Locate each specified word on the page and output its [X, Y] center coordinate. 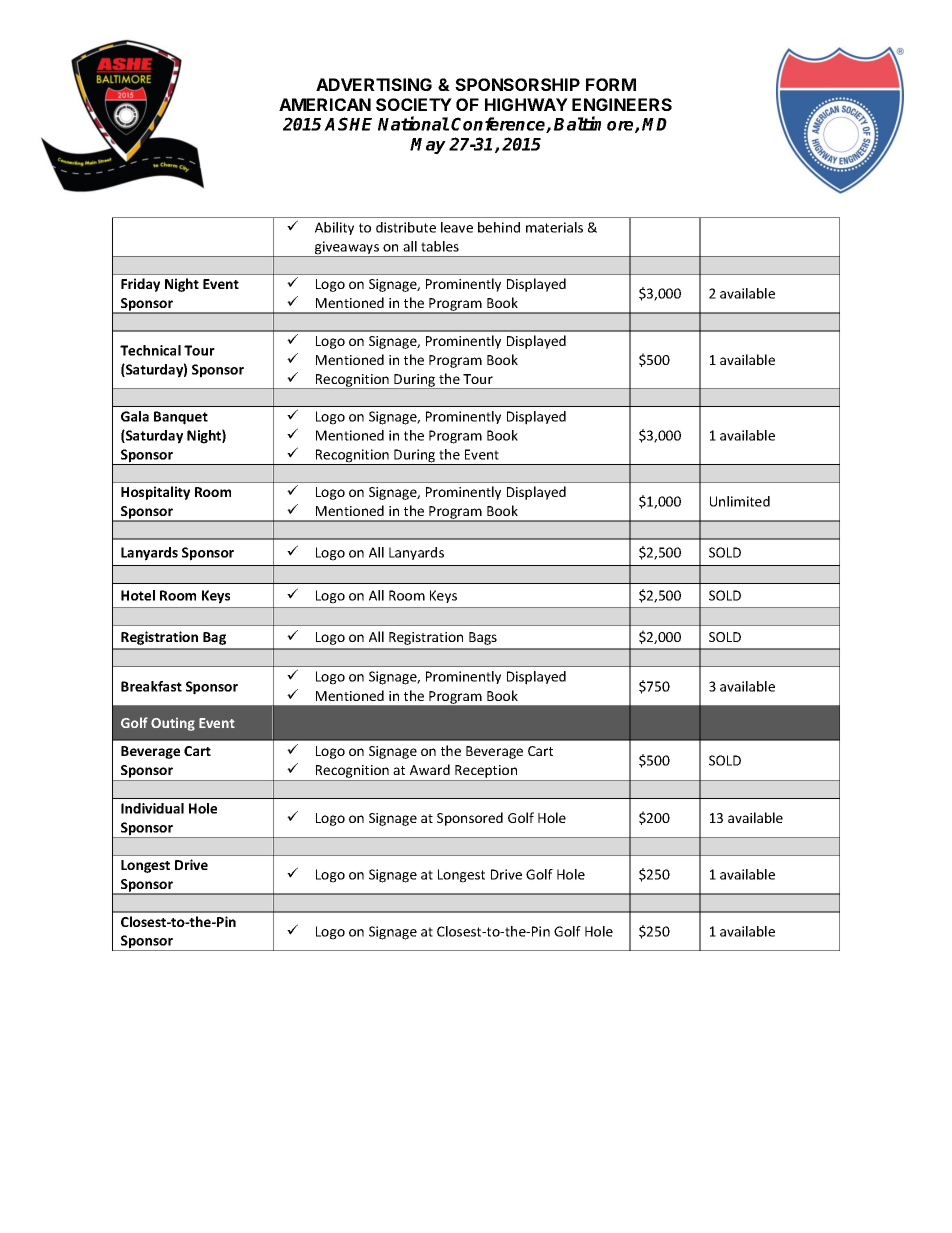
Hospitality [155, 493]
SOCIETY [414, 104]
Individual [152, 808]
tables [440, 246]
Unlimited [740, 501]
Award [430, 769]
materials [554, 227]
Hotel [138, 595]
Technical [150, 350]
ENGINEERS [622, 104]
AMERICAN [325, 104]
